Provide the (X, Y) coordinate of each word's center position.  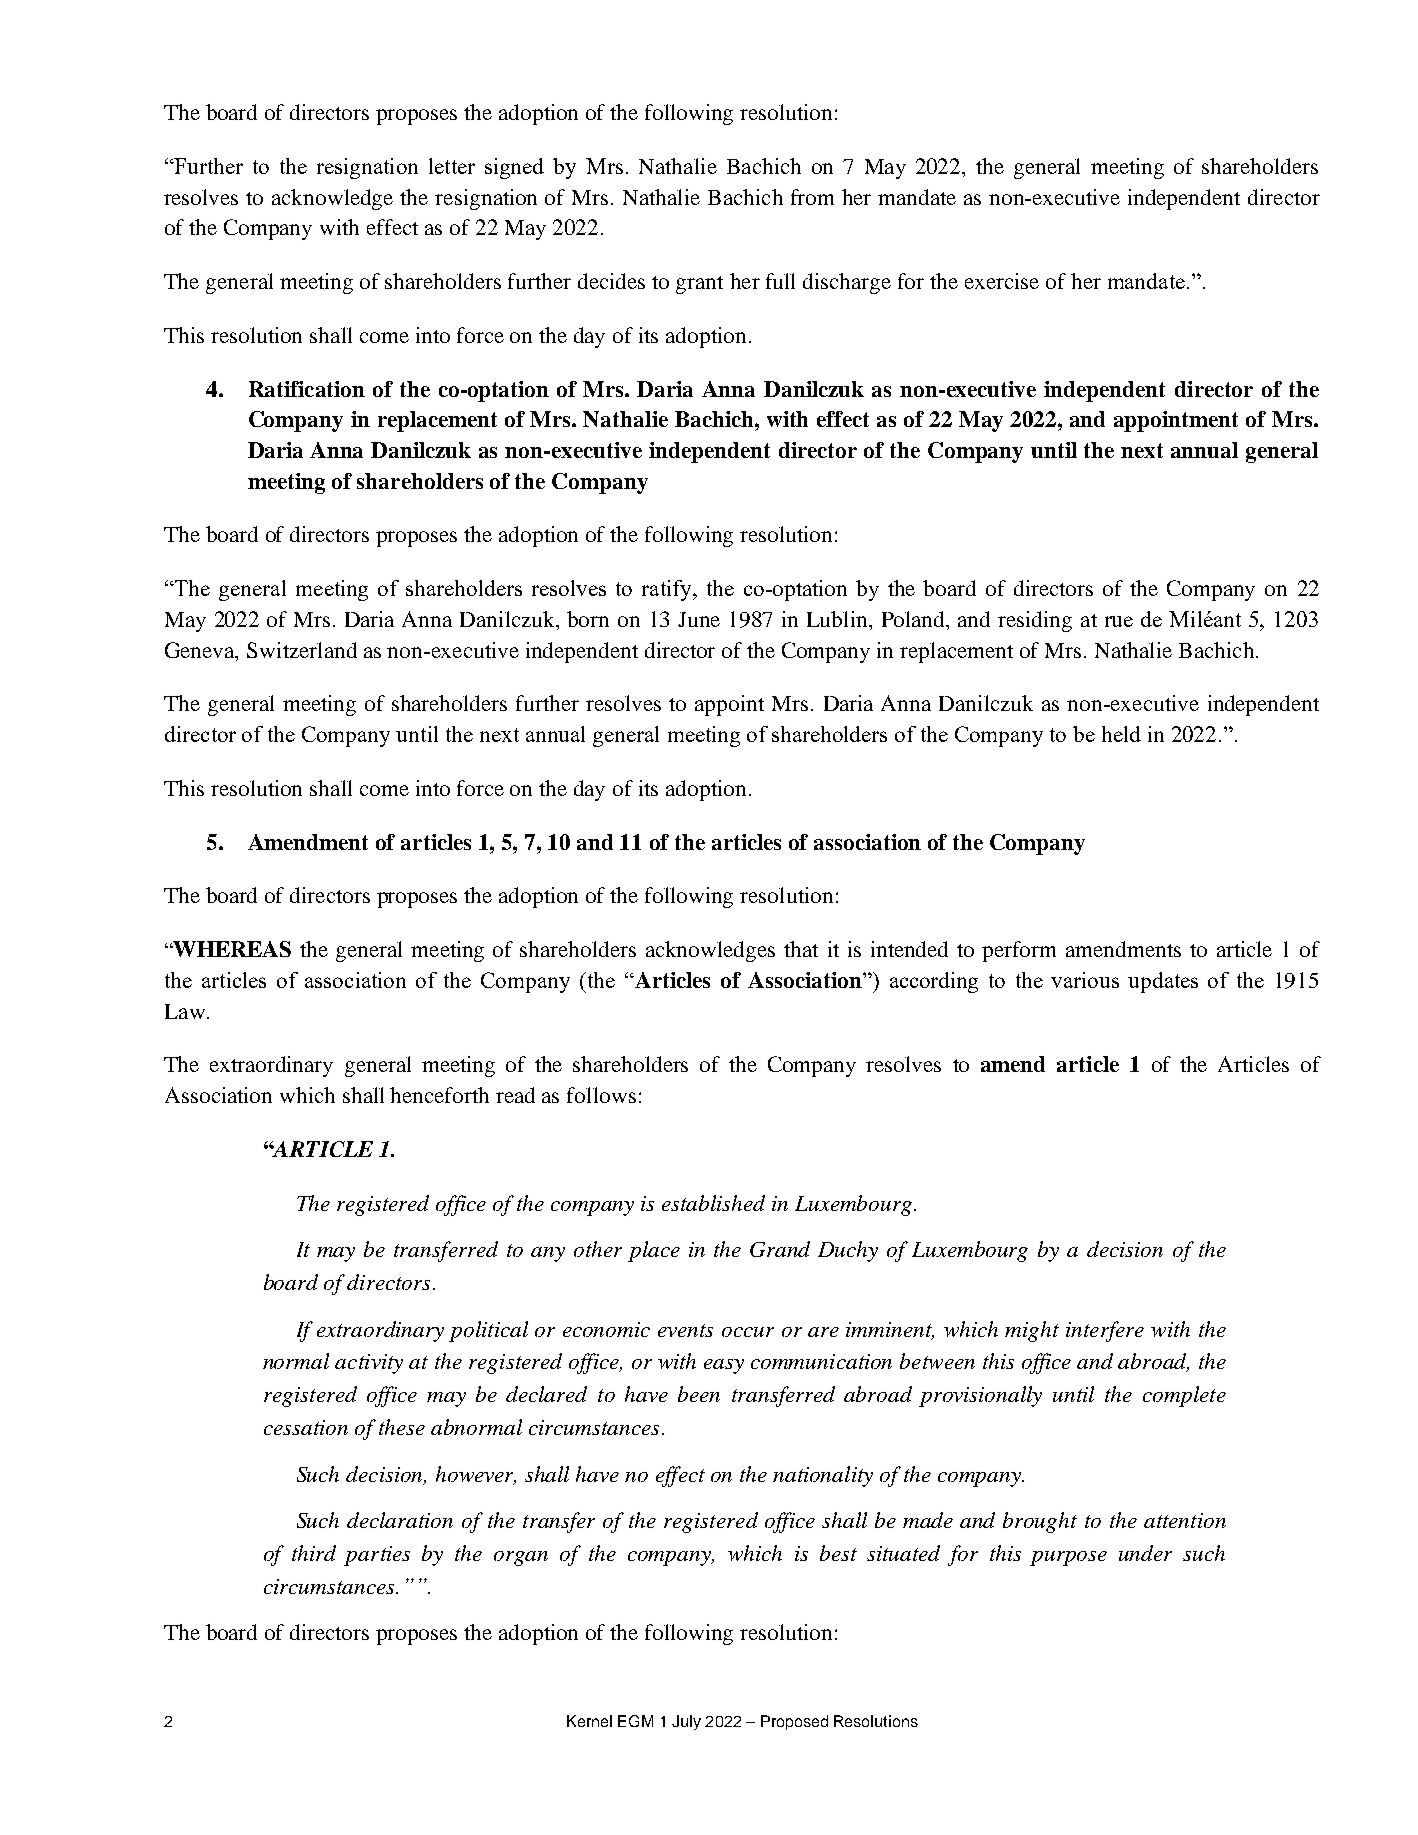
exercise (1002, 281)
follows (601, 1095)
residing (1035, 621)
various (1085, 980)
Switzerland (302, 650)
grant (699, 285)
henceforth (439, 1095)
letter (452, 166)
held (1121, 734)
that (801, 949)
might (1032, 1331)
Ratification (307, 389)
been (699, 1394)
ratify (668, 590)
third (314, 1553)
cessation (306, 1427)
